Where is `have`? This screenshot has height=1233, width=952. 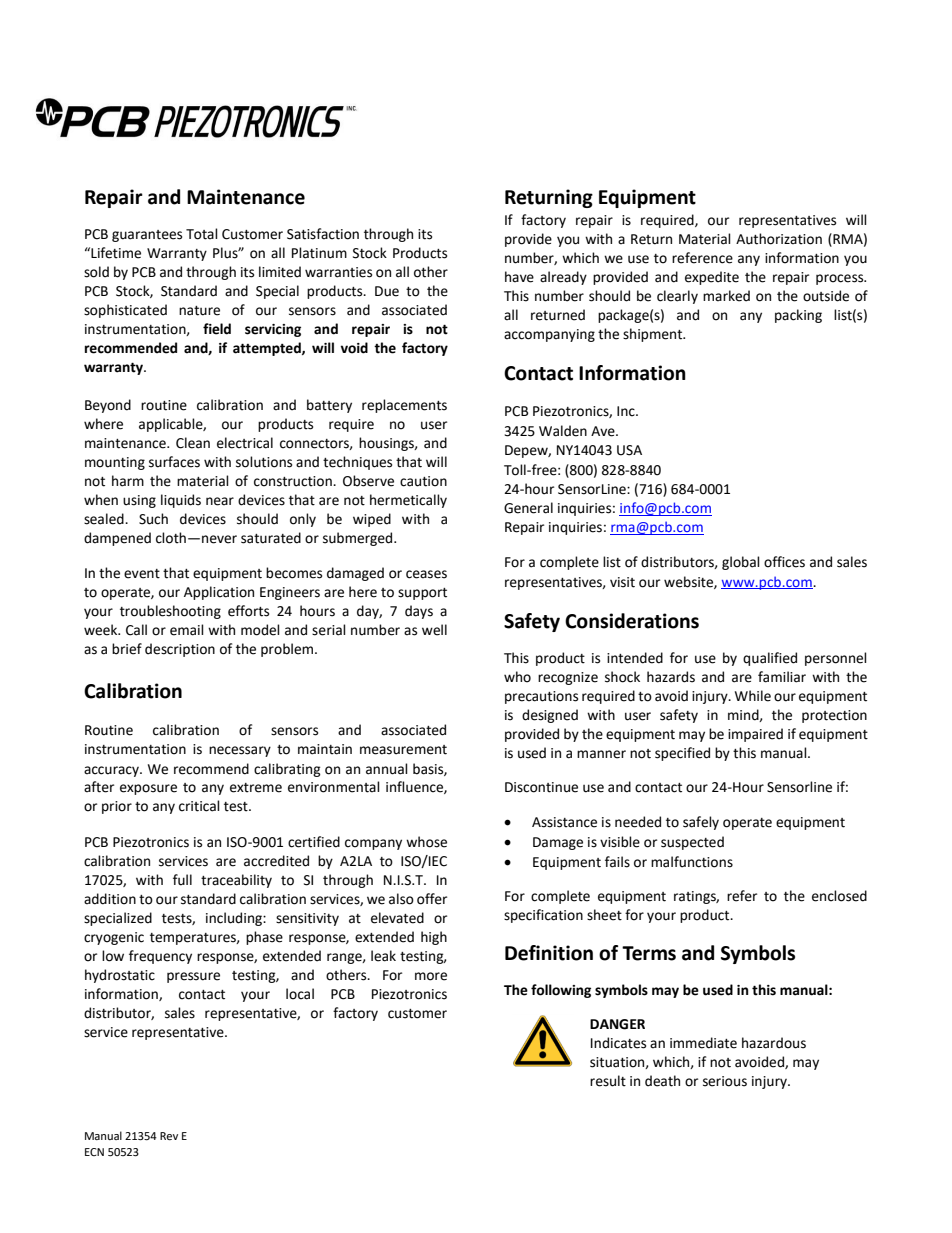 have is located at coordinates (519, 277).
